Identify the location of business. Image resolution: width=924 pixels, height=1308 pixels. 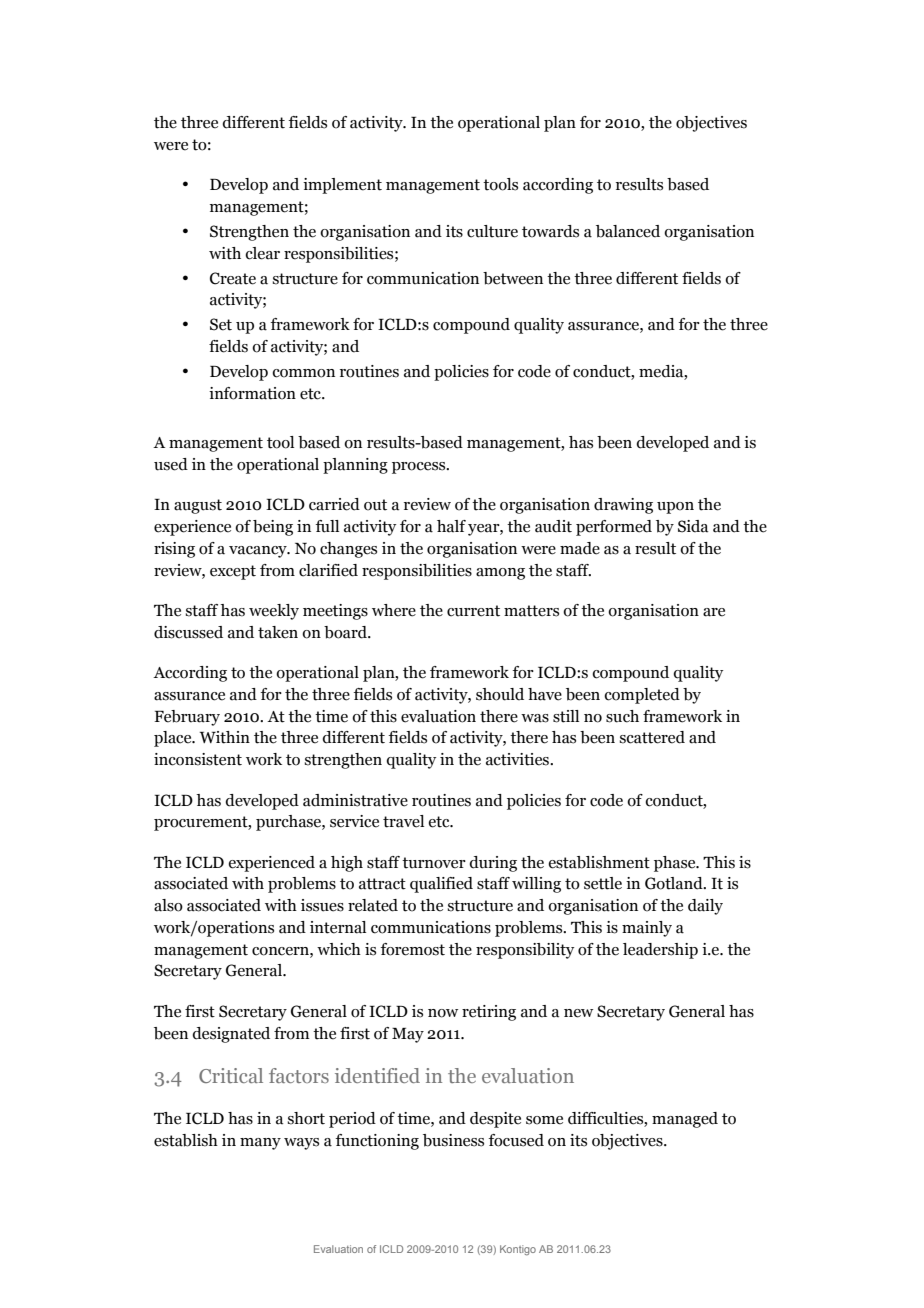
(453, 1140).
